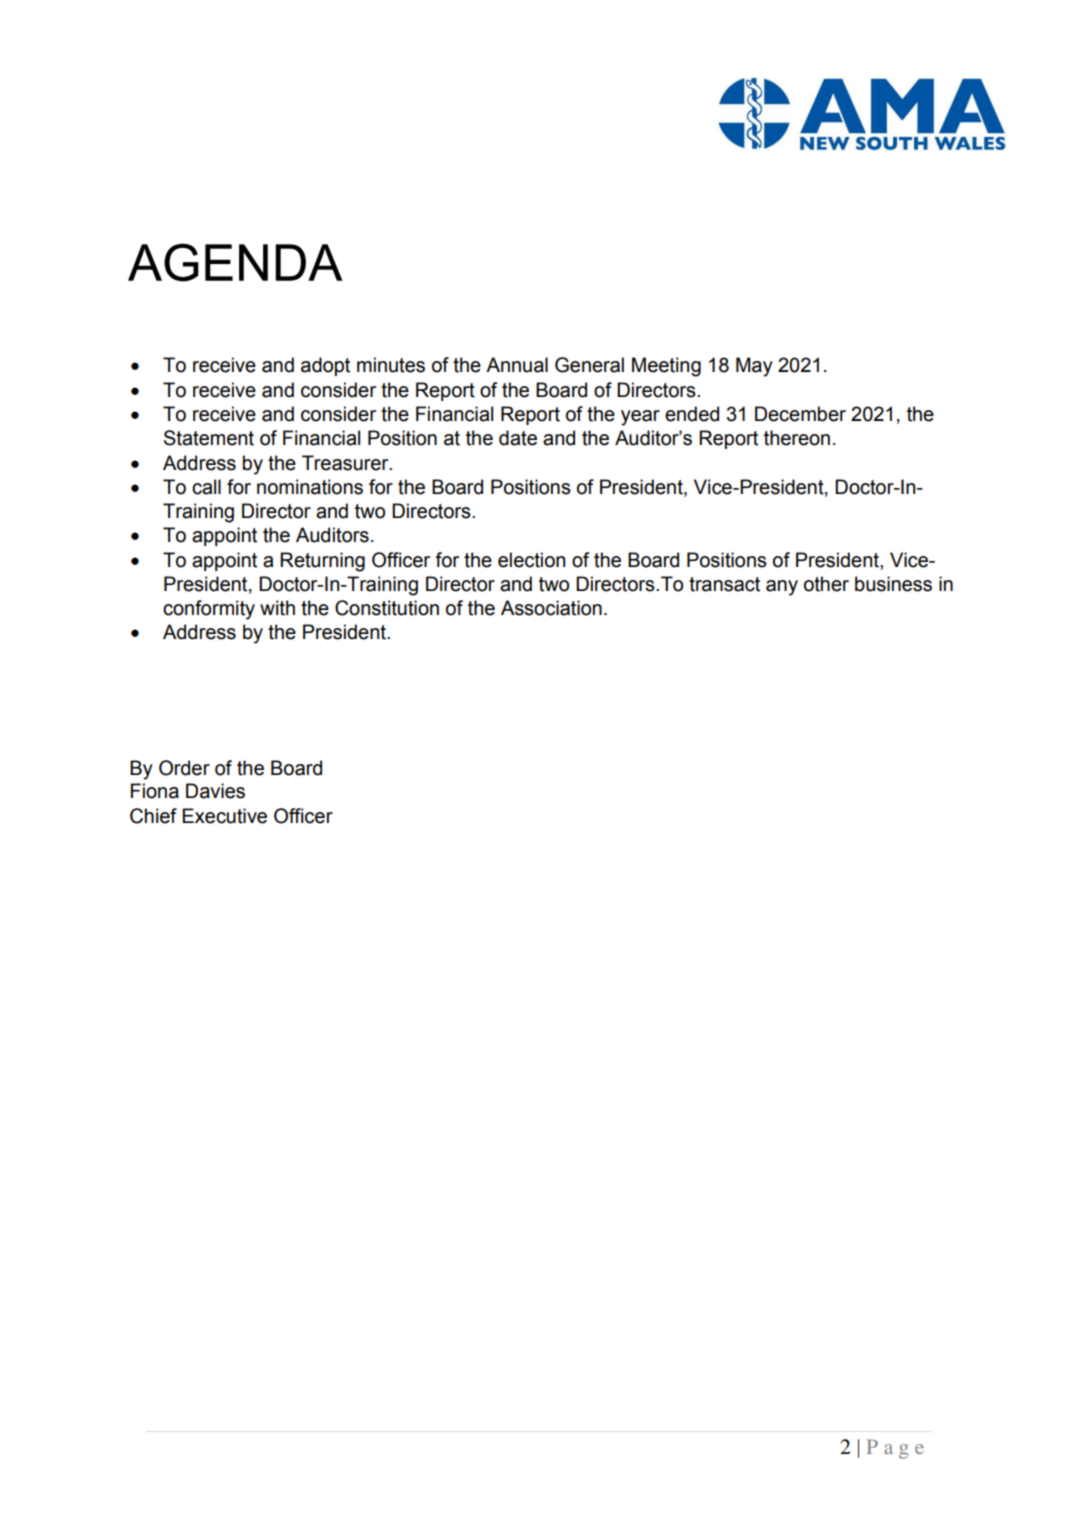  What do you see at coordinates (224, 816) in the screenshot?
I see `Executive` at bounding box center [224, 816].
